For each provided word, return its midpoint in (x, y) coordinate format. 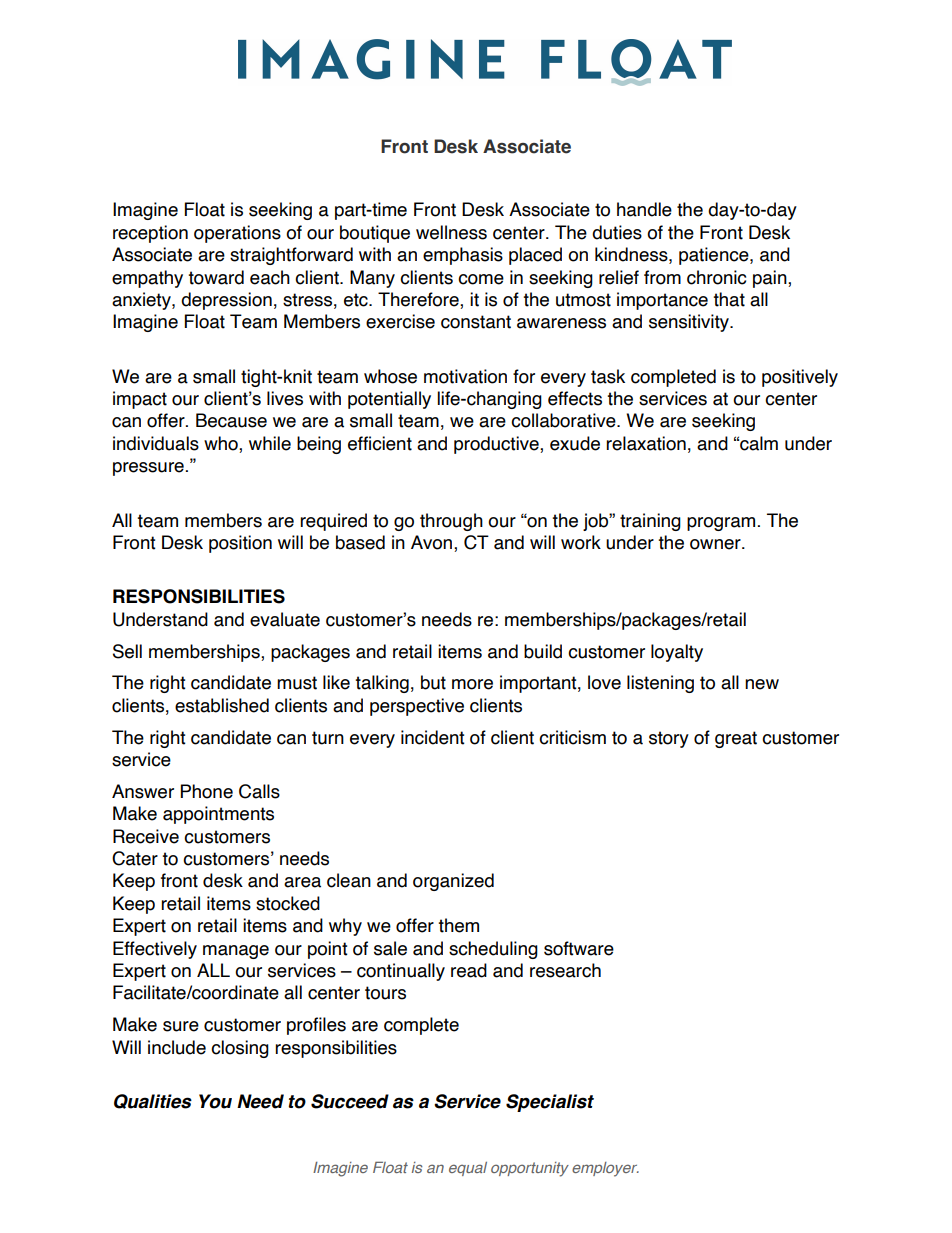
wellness (451, 232)
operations (237, 234)
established (222, 705)
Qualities (153, 1101)
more (472, 684)
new (762, 684)
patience (715, 256)
